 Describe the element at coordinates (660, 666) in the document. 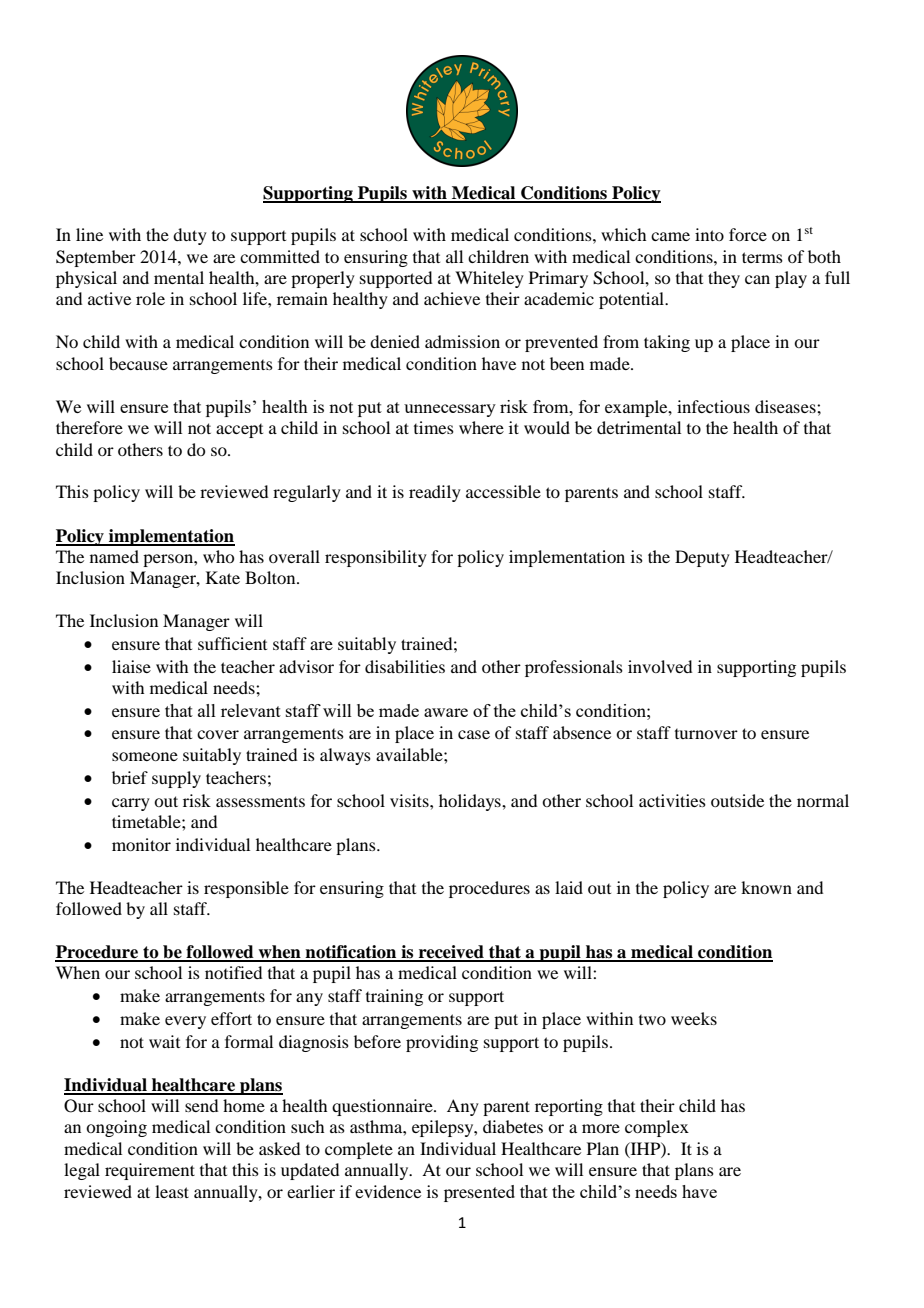

I see `involved` at that location.
